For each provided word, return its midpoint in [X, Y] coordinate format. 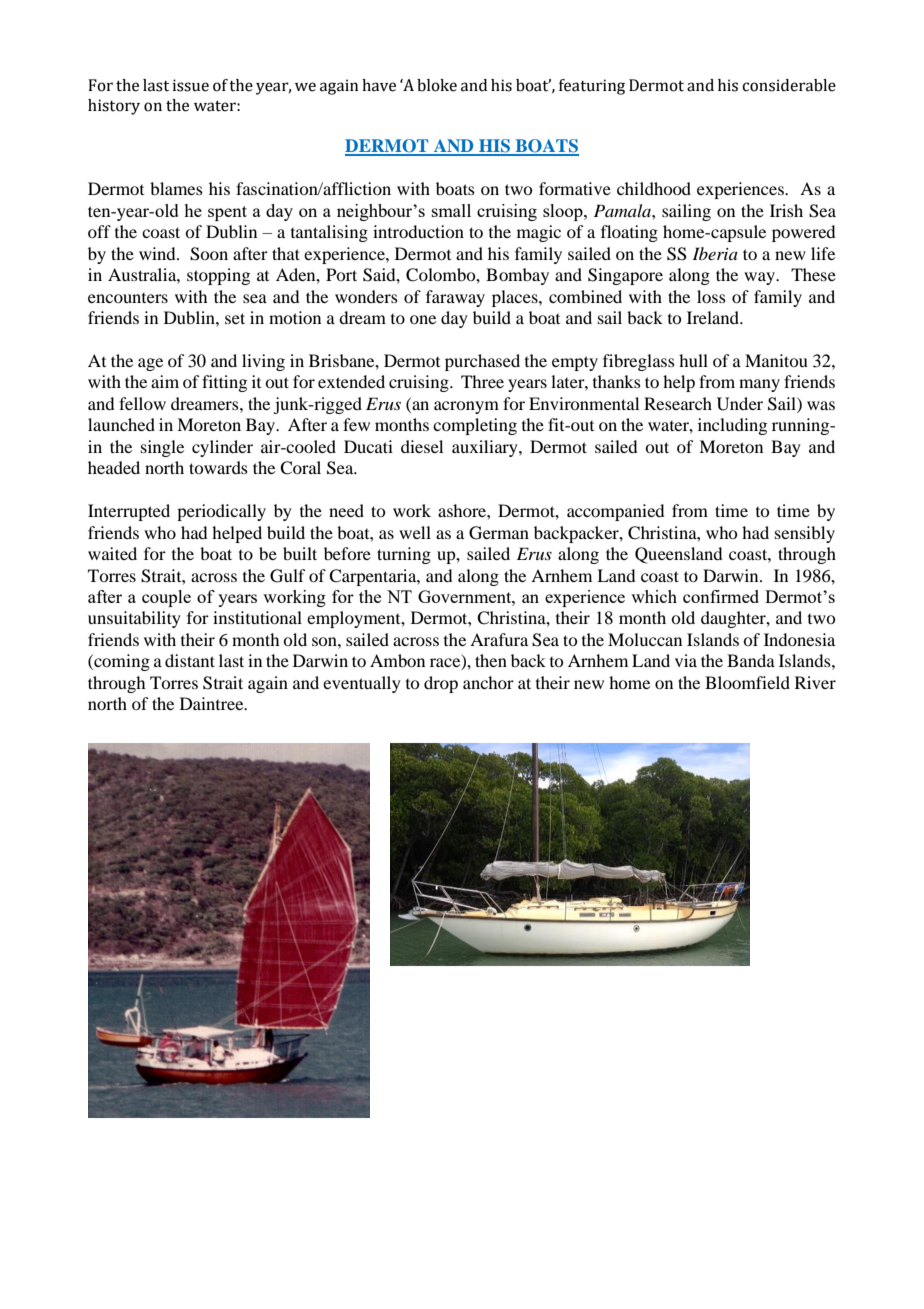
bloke [437, 85]
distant [190, 660]
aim [165, 381]
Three [482, 381]
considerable [789, 85]
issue [191, 85]
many [759, 385]
